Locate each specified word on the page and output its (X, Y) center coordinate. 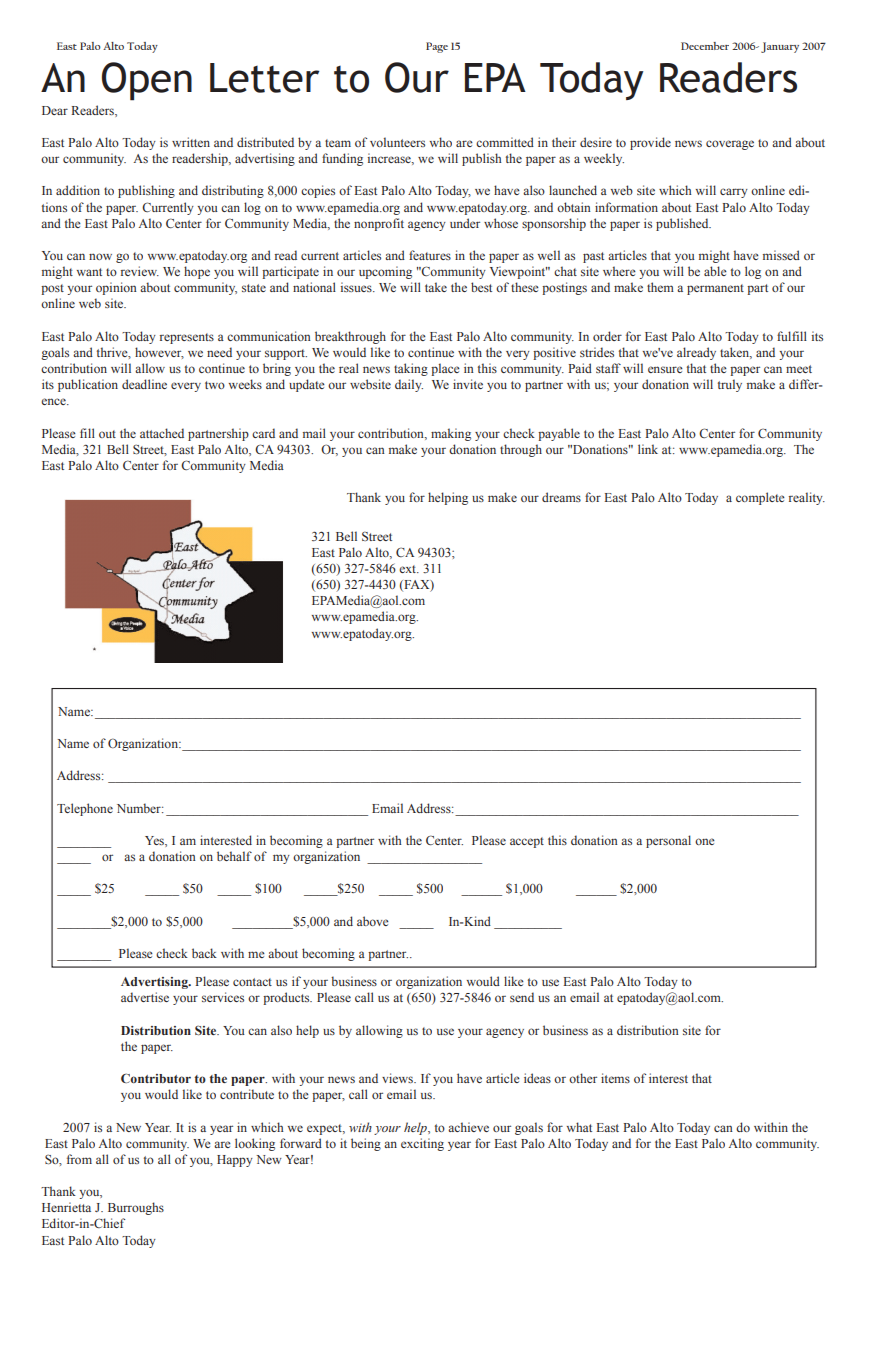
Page (437, 47)
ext (409, 569)
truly (730, 385)
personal (668, 841)
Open (147, 81)
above (373, 921)
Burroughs (136, 1208)
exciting (422, 1144)
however (159, 353)
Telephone (85, 809)
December (705, 46)
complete (760, 498)
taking (411, 369)
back (204, 953)
